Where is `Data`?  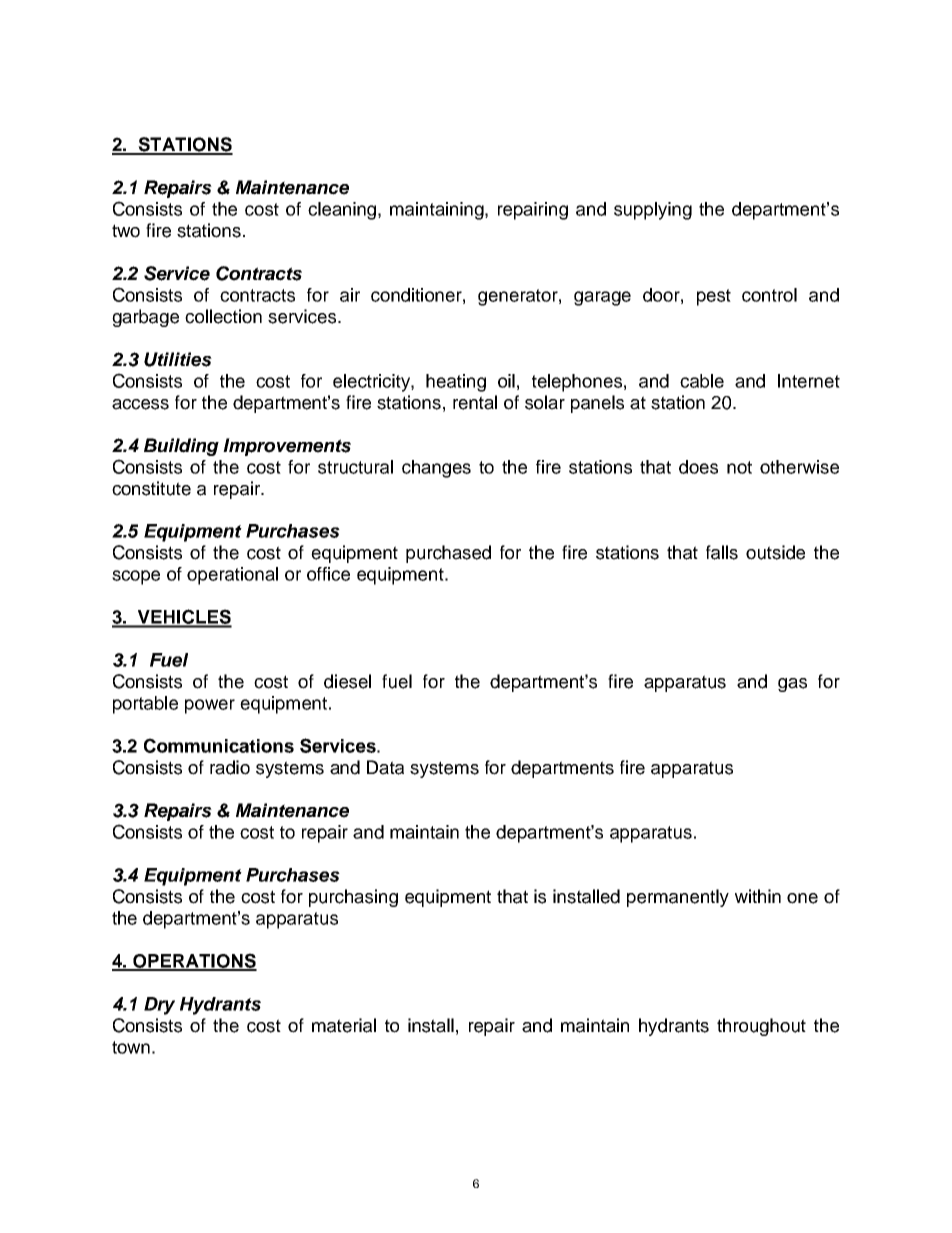 Data is located at coordinates (385, 767).
